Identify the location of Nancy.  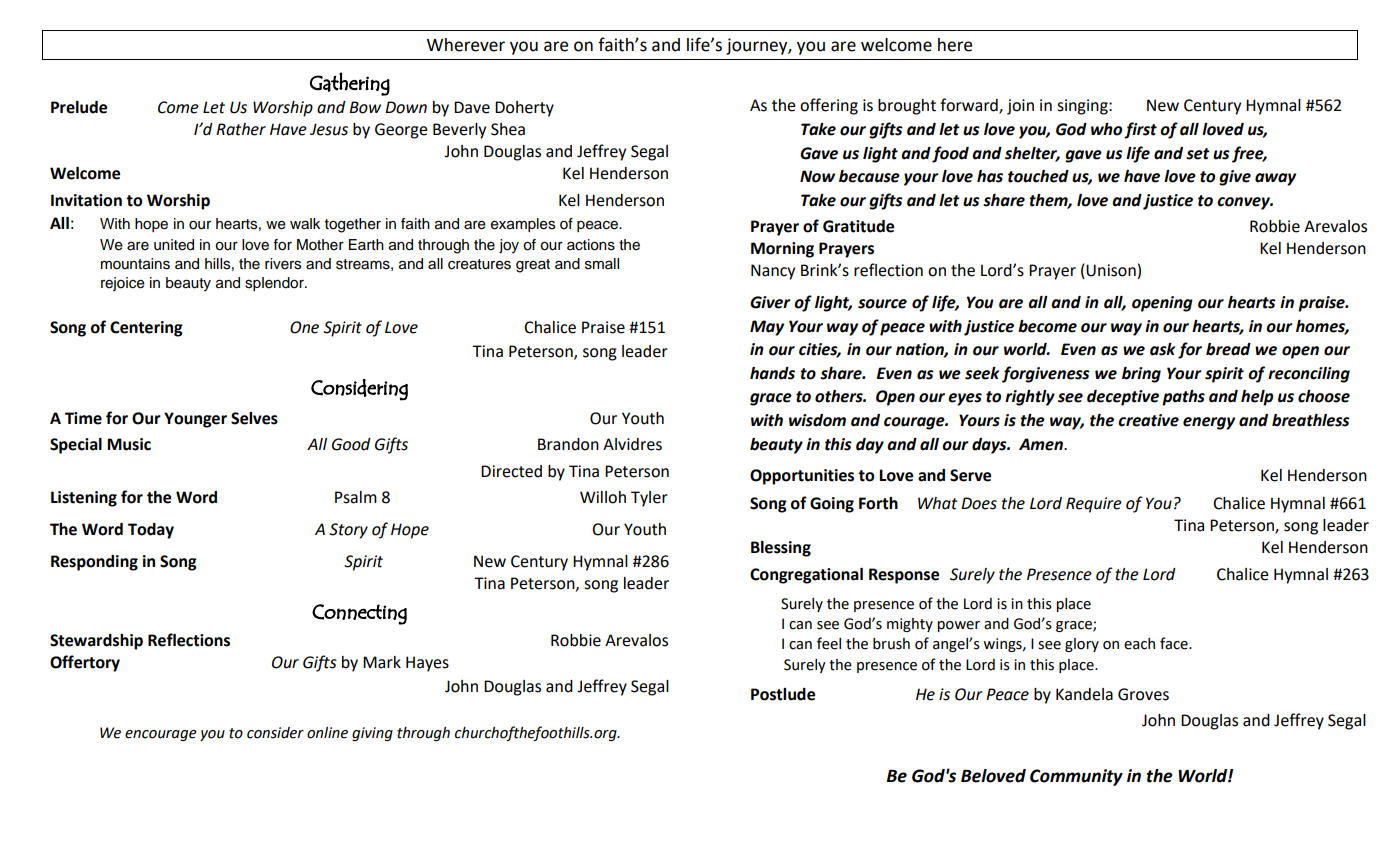
(773, 272).
